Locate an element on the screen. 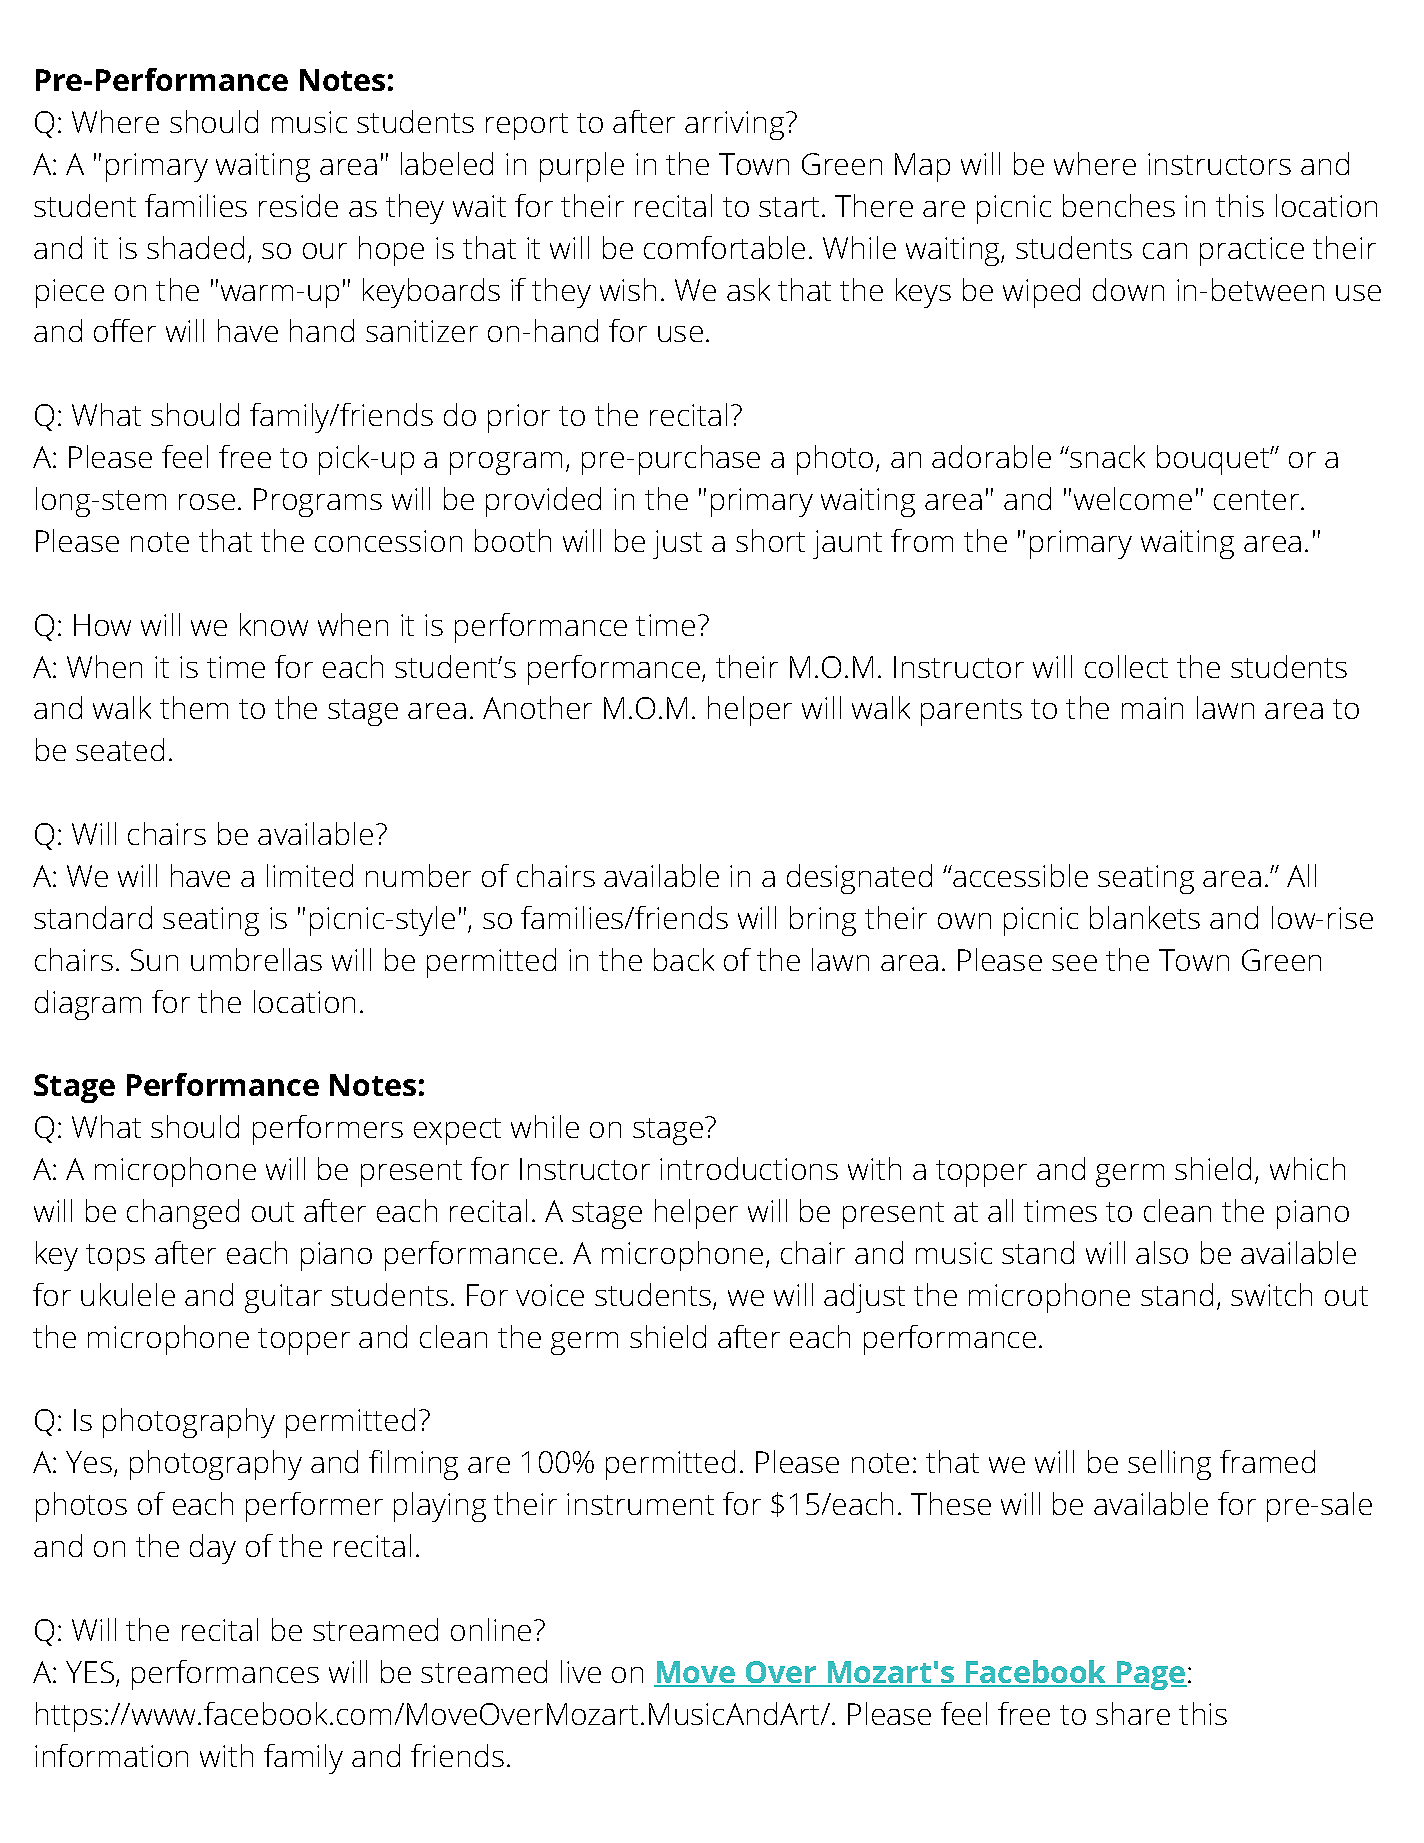 The width and height of the screenshot is (1424, 1843). arriving is located at coordinates (736, 125).
